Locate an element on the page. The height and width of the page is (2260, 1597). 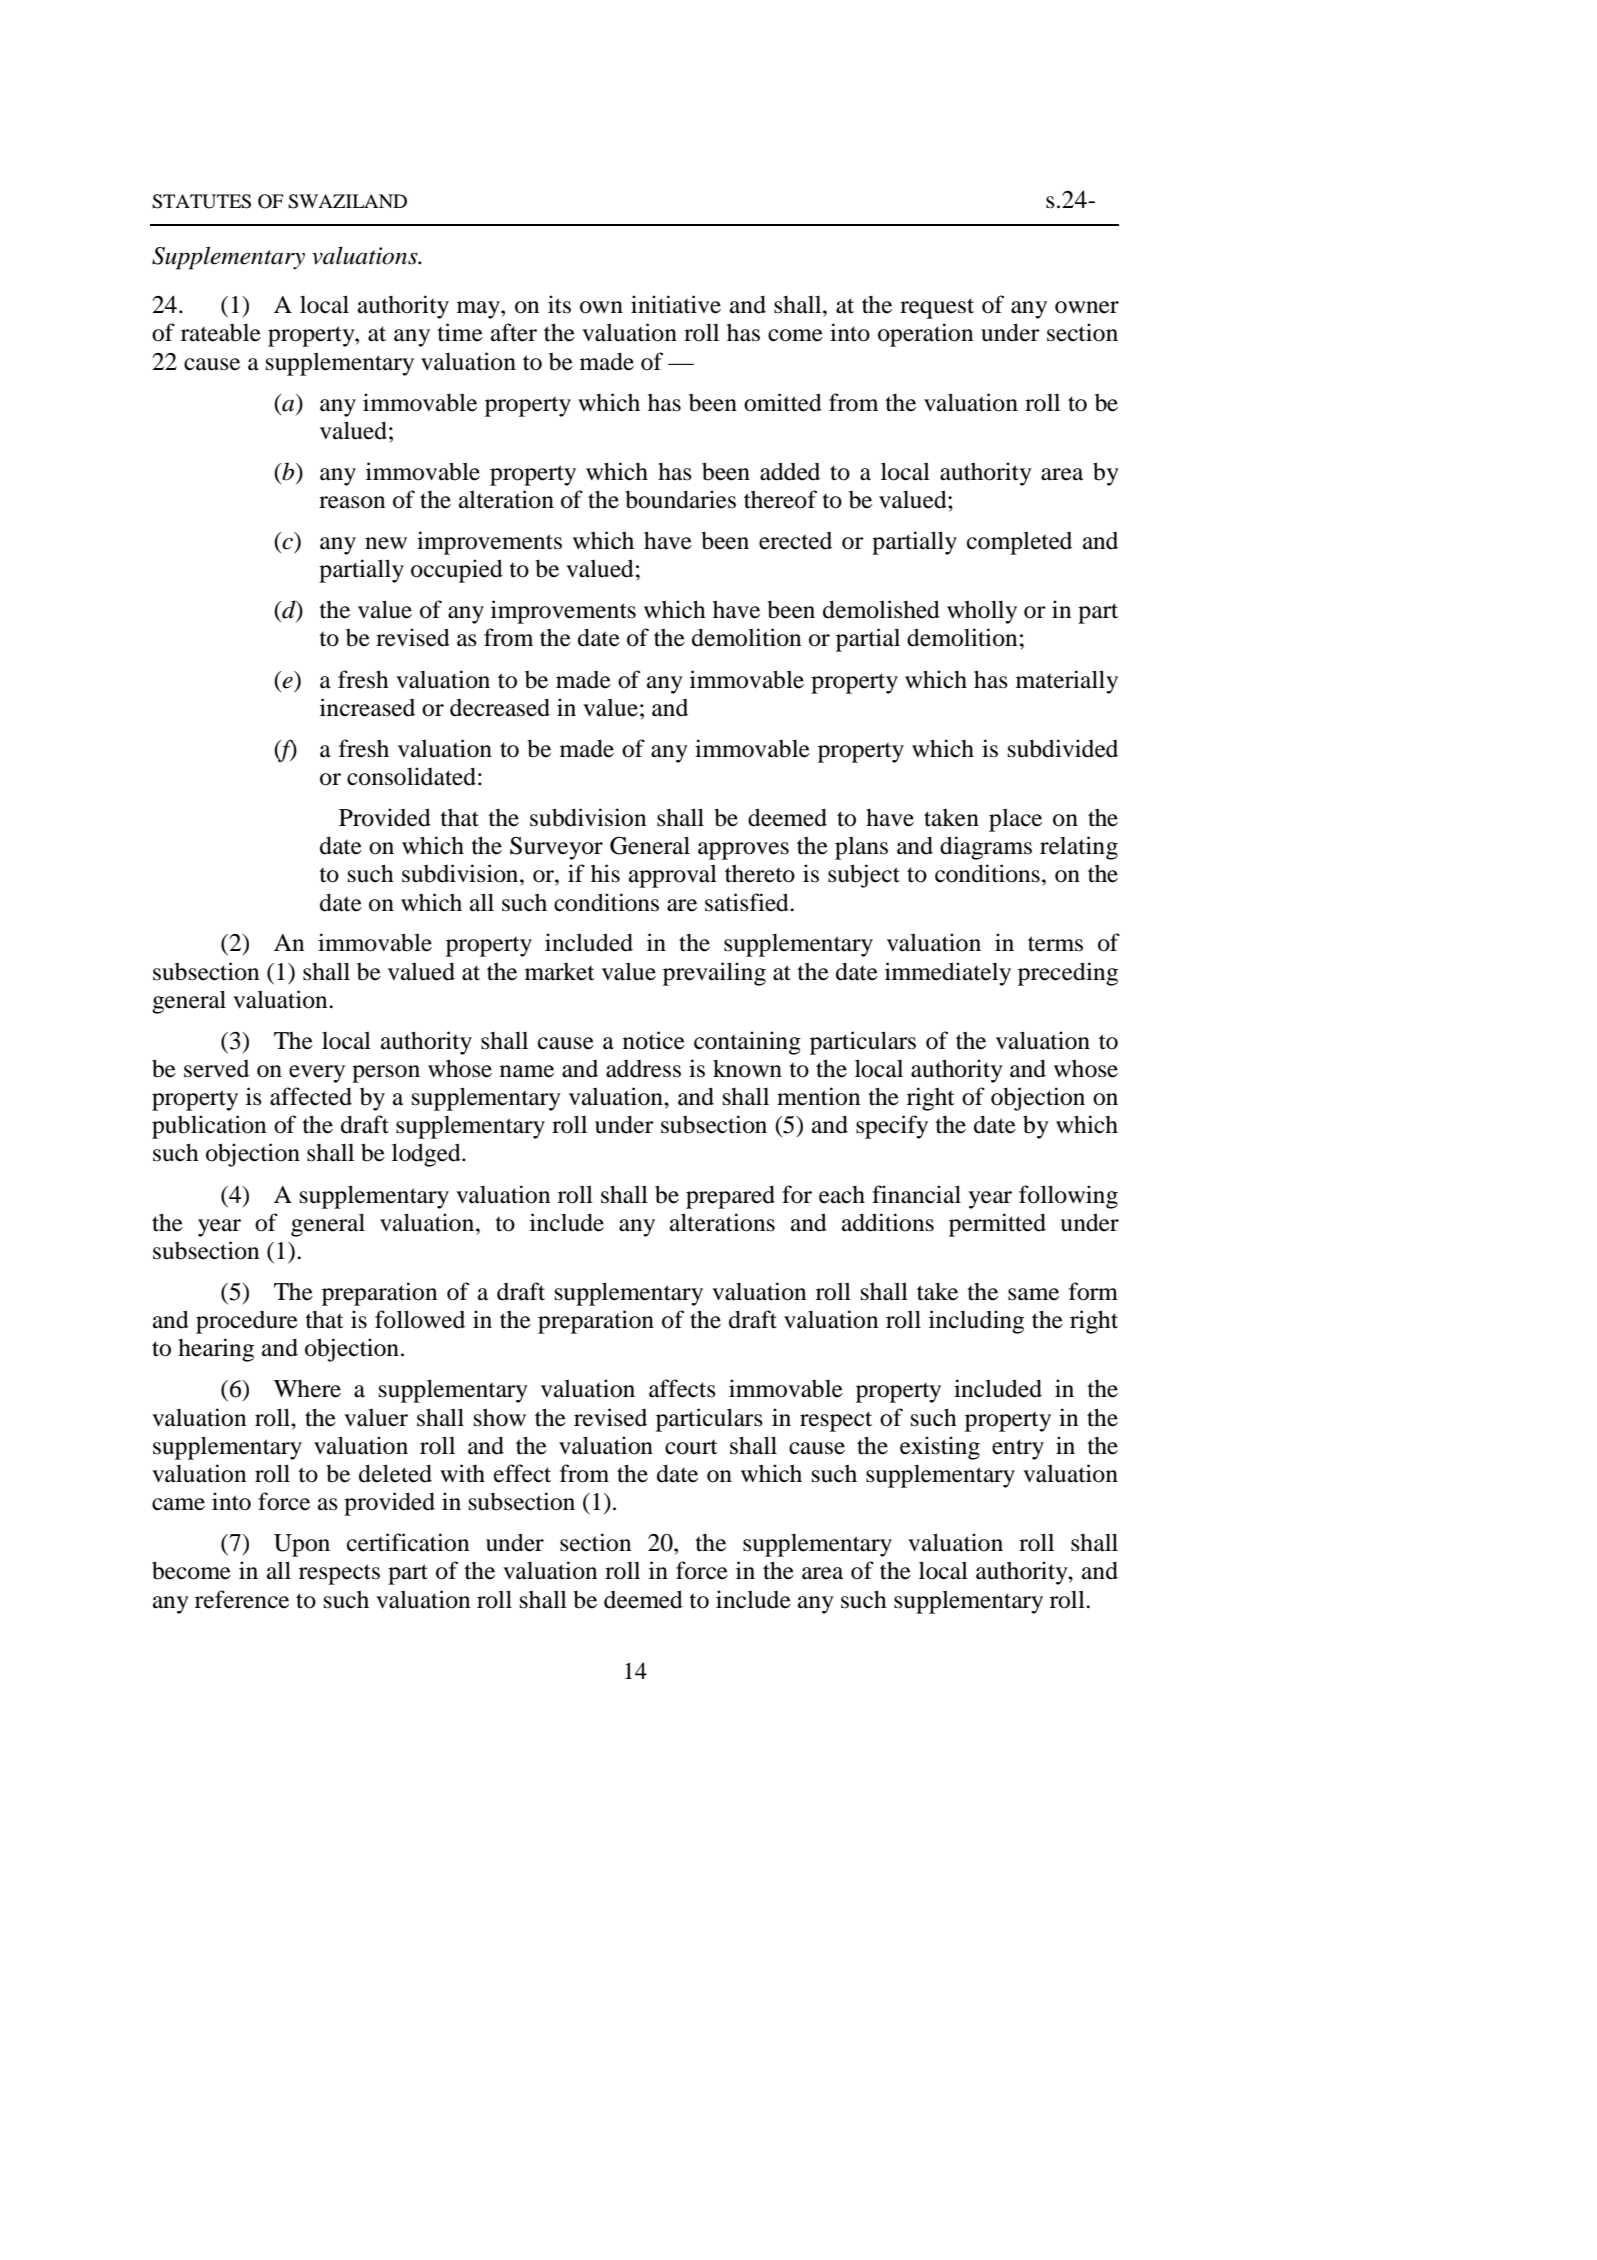
initiative is located at coordinates (676, 304).
